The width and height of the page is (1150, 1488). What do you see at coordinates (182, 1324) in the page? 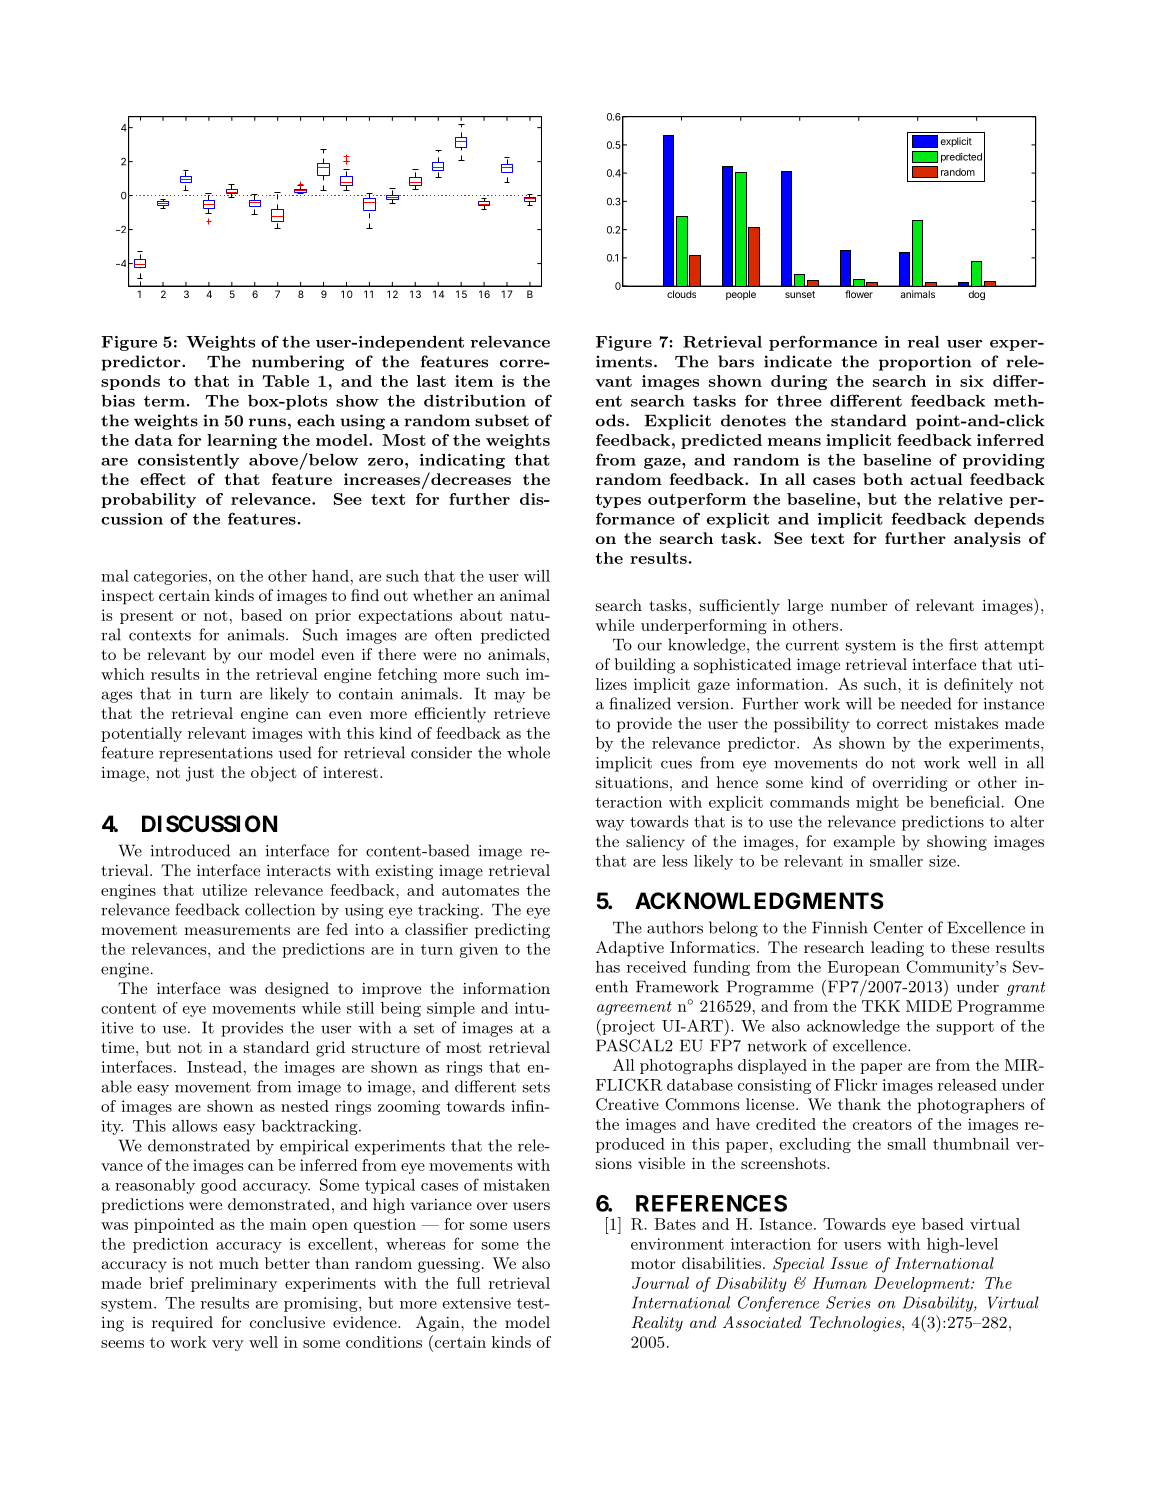
I see `required` at bounding box center [182, 1324].
